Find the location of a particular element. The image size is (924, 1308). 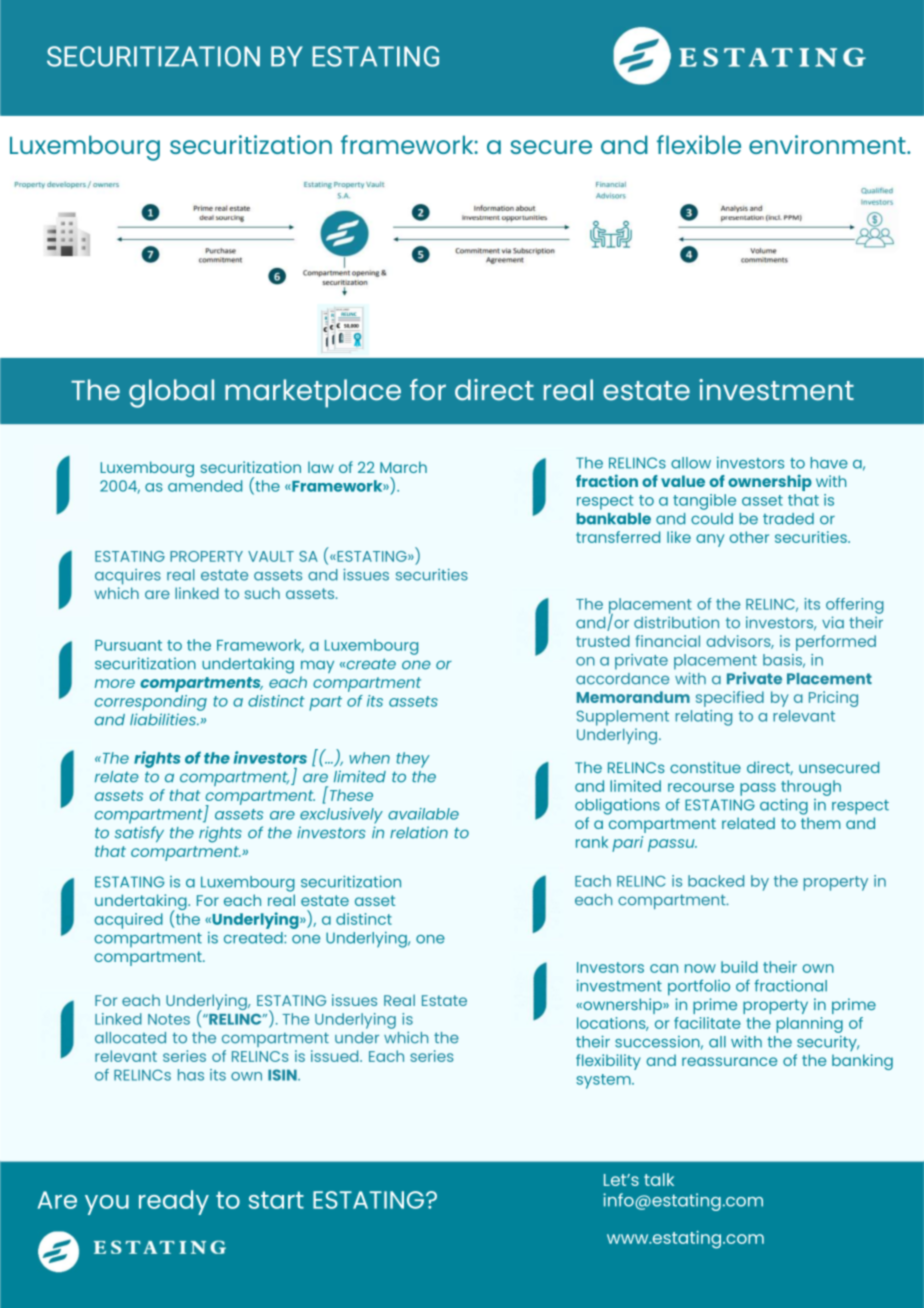

talk is located at coordinates (659, 1179).
